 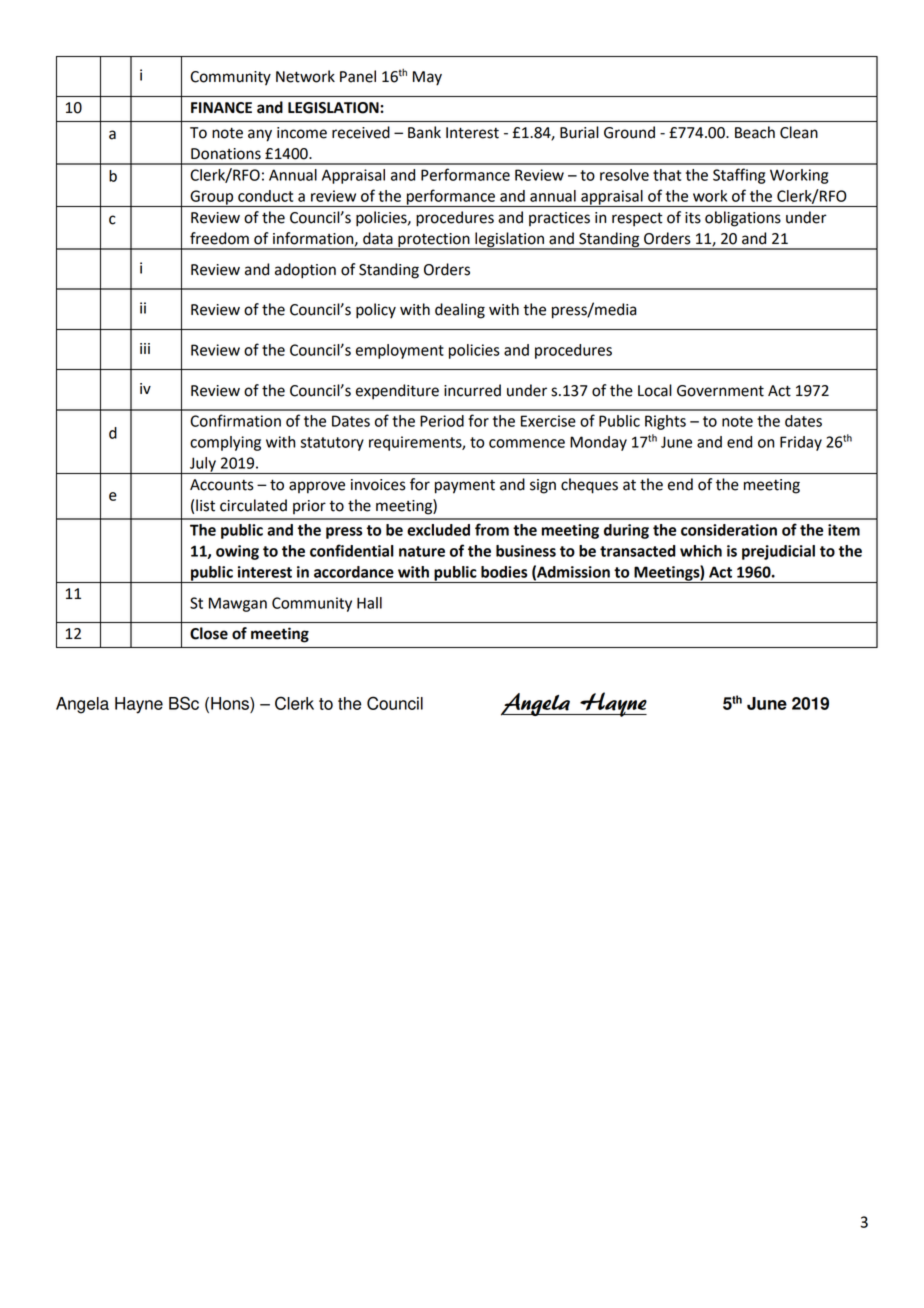 What do you see at coordinates (527, 443) in the page?
I see `commence` at bounding box center [527, 443].
